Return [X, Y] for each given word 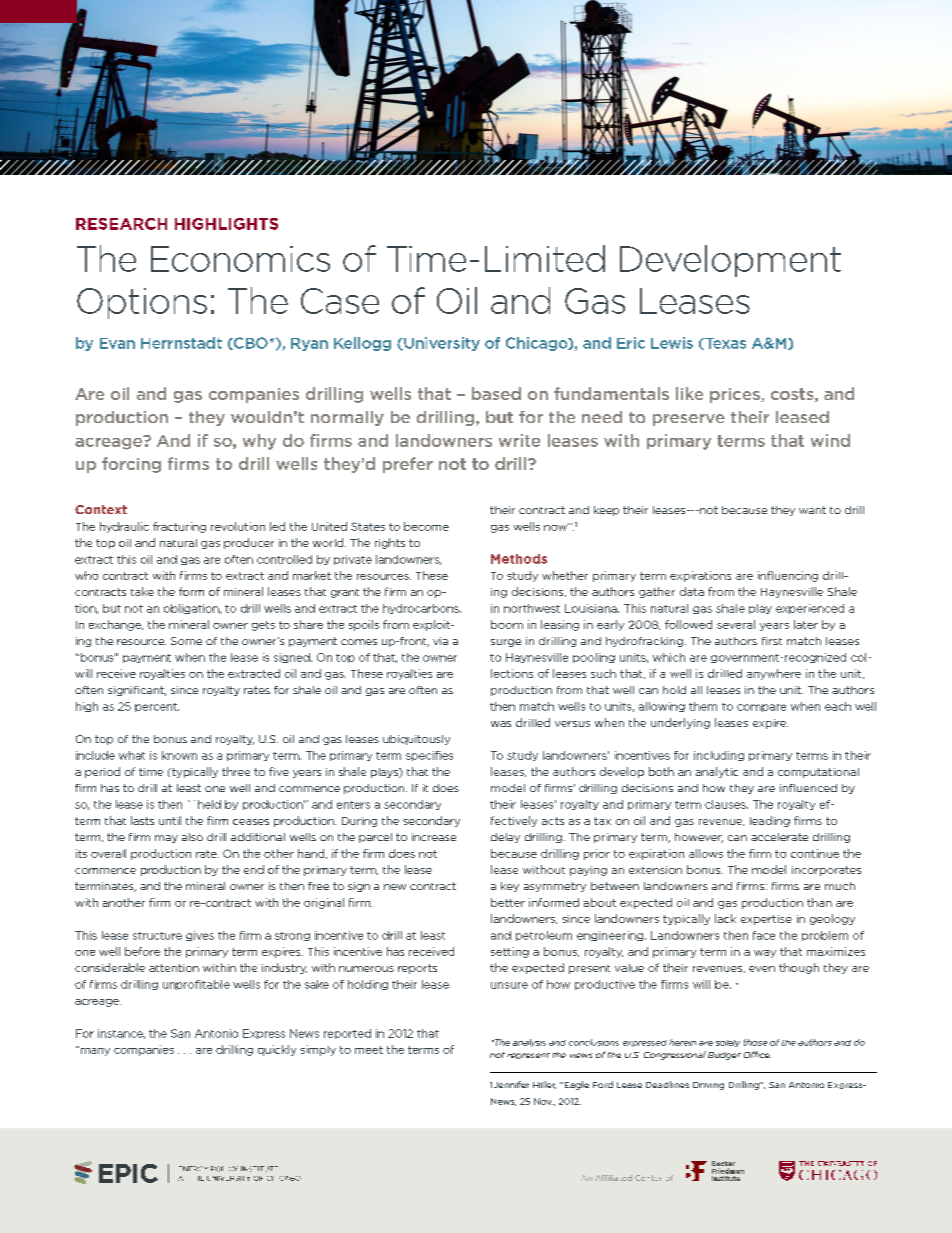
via [440, 641]
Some [186, 641]
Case [340, 301]
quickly [277, 1050]
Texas [724, 344]
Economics [240, 259]
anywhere [774, 674]
